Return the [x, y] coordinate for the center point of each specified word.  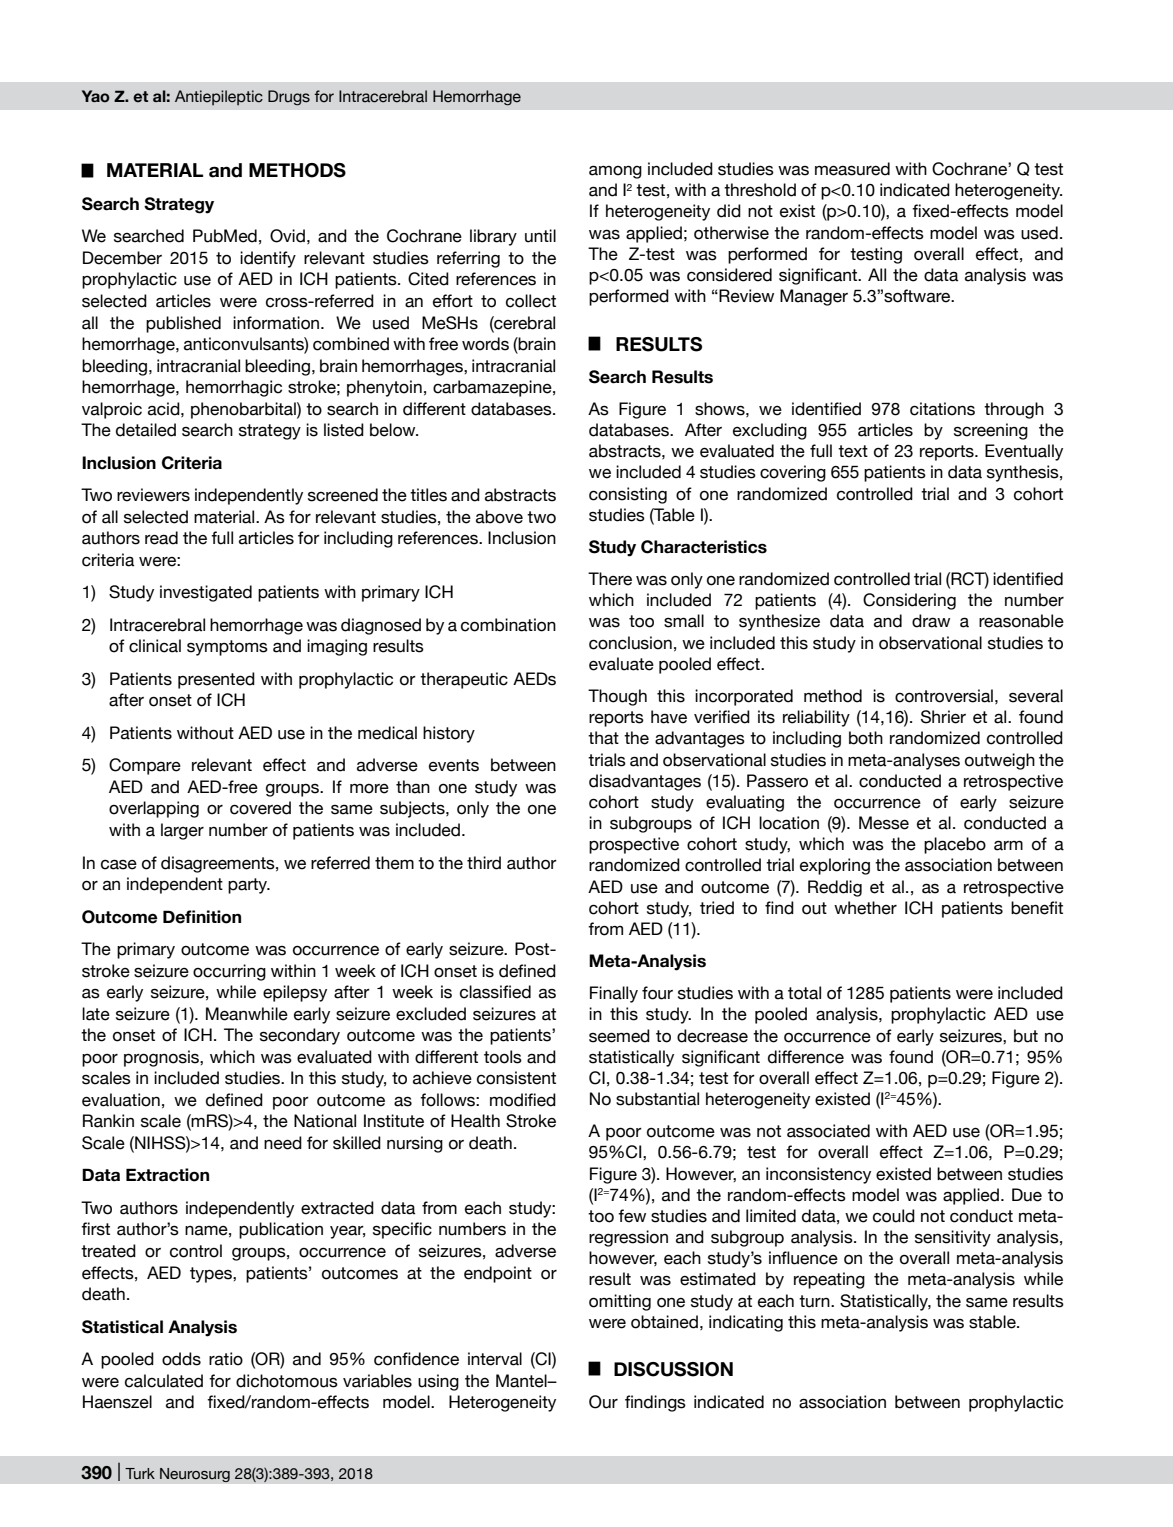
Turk [140, 1474]
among [615, 172]
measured [852, 169]
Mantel [522, 1381]
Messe [884, 823]
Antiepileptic [219, 97]
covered [260, 808]
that [603, 738]
